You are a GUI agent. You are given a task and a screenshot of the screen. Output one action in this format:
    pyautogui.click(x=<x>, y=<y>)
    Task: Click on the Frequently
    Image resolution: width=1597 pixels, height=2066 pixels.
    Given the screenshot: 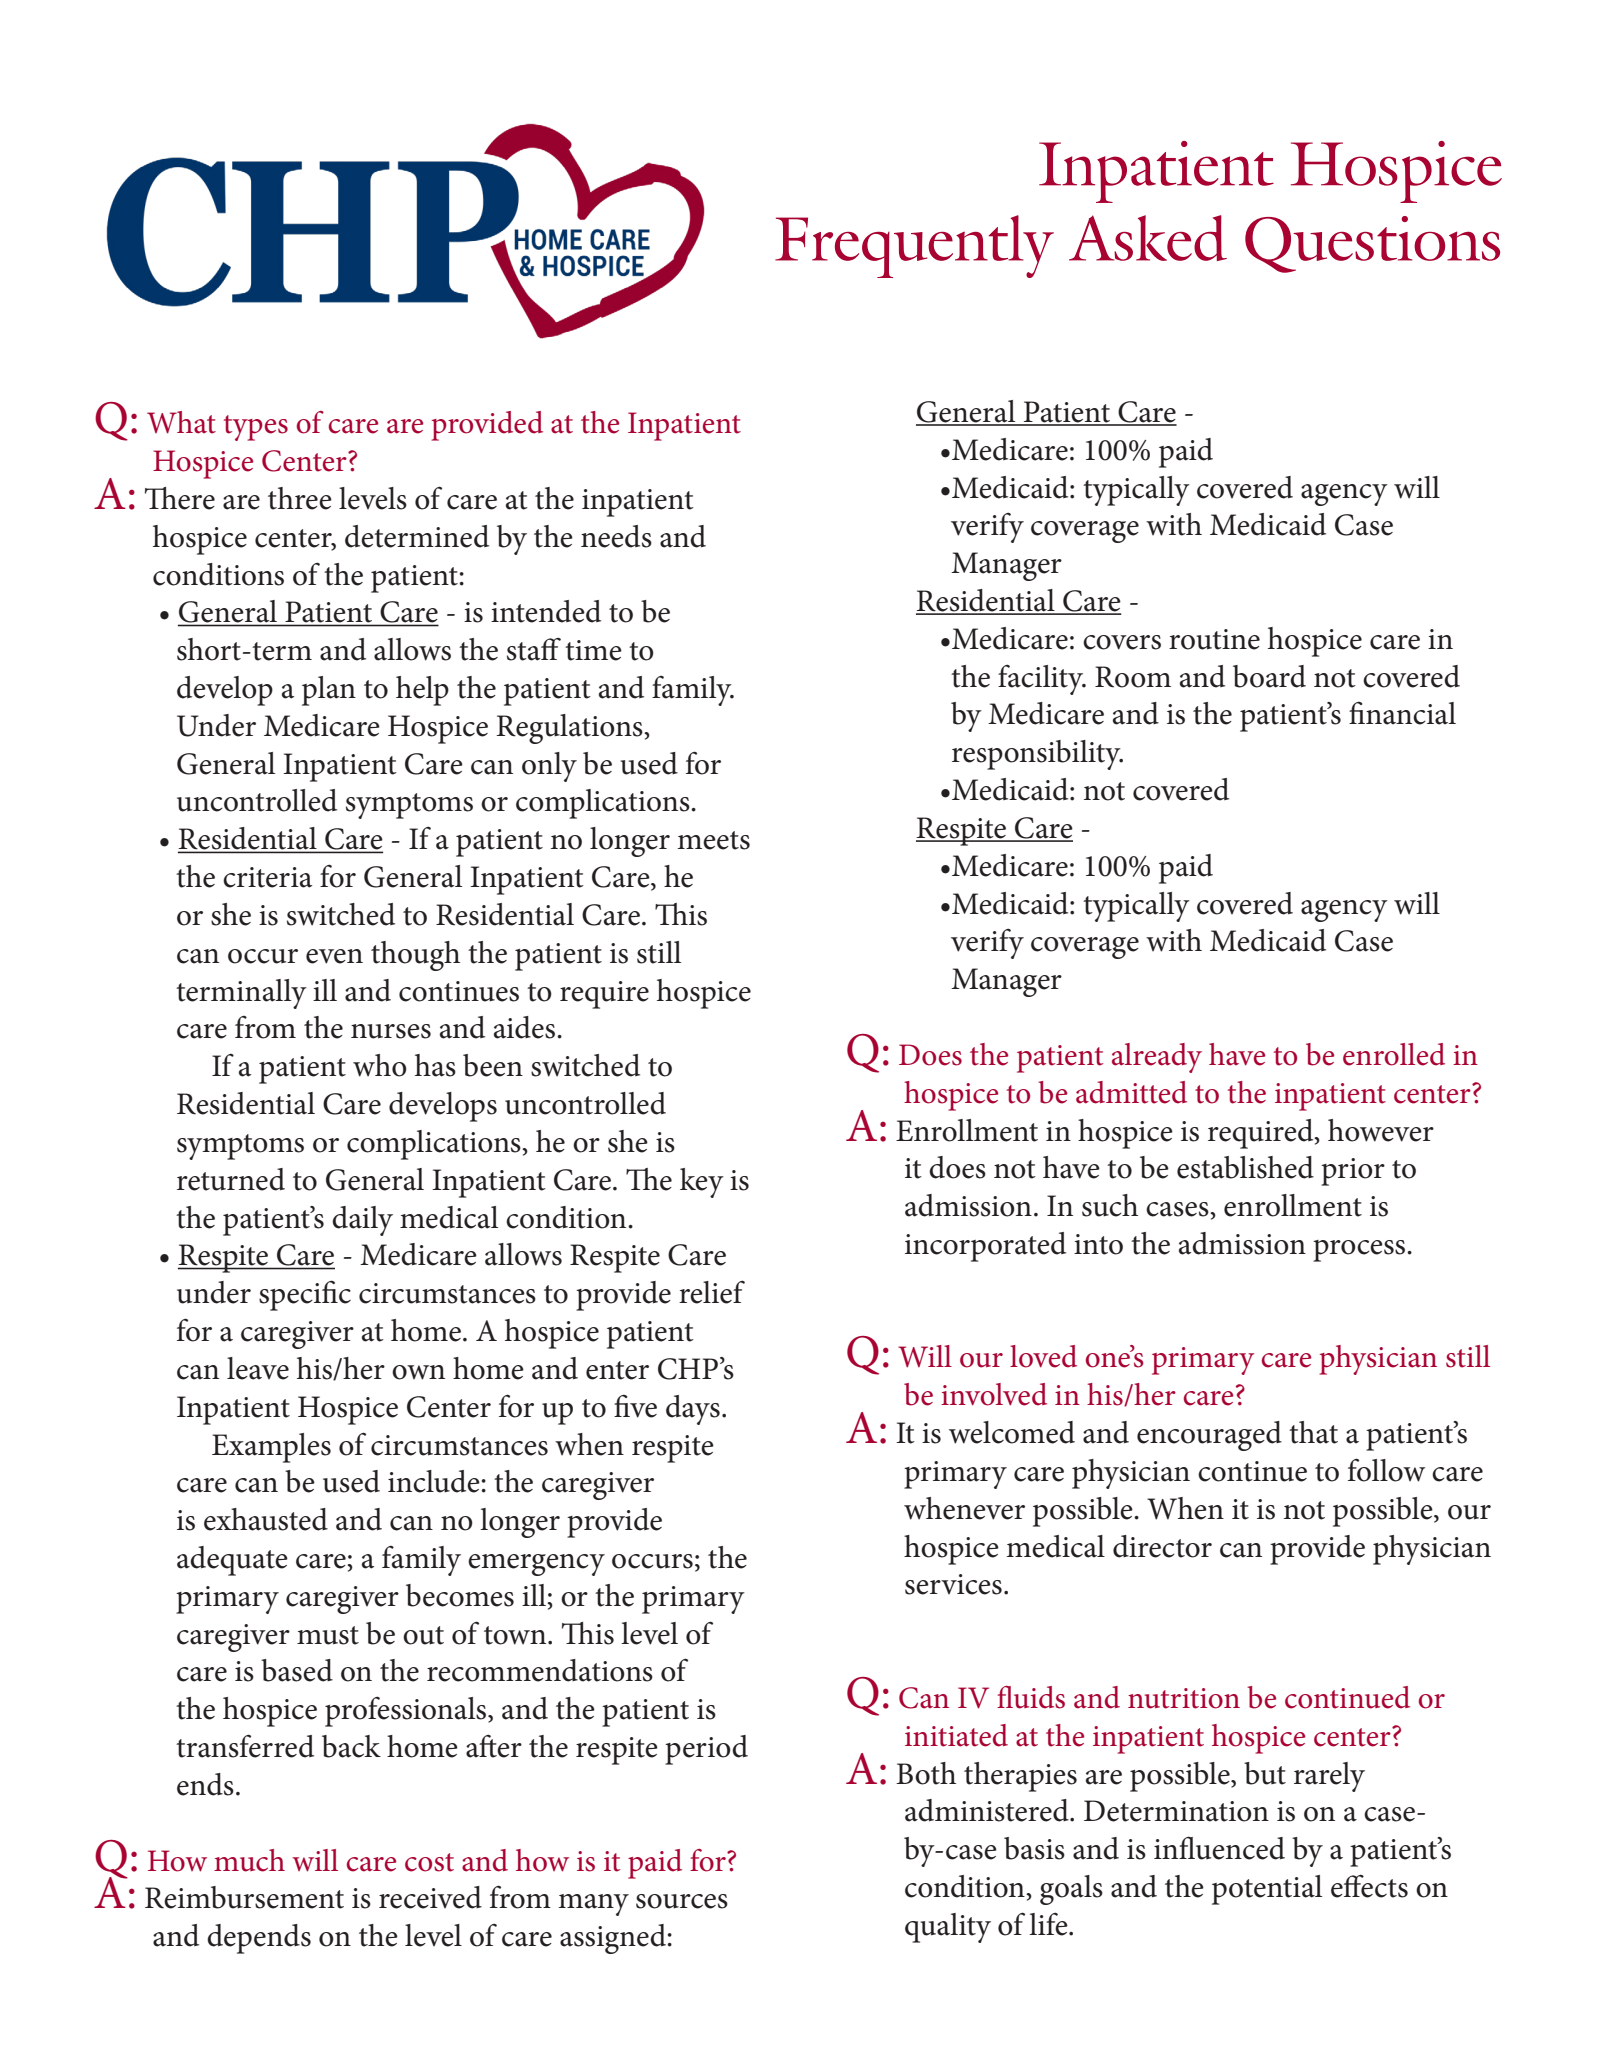 What is the action you would take?
    pyautogui.click(x=914, y=246)
